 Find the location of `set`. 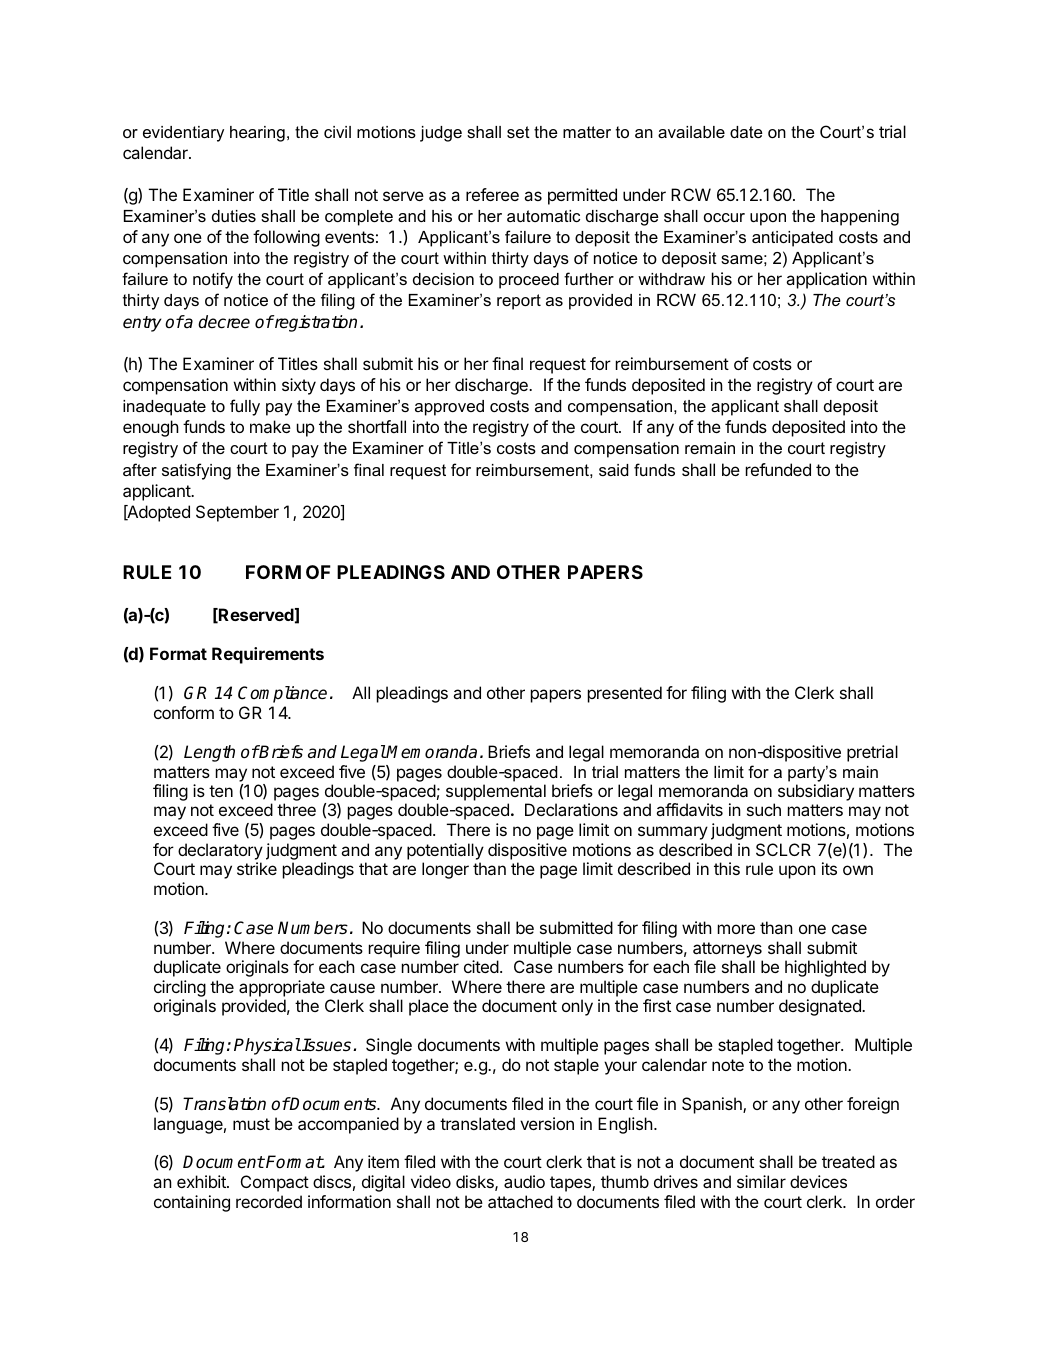

set is located at coordinates (518, 132).
